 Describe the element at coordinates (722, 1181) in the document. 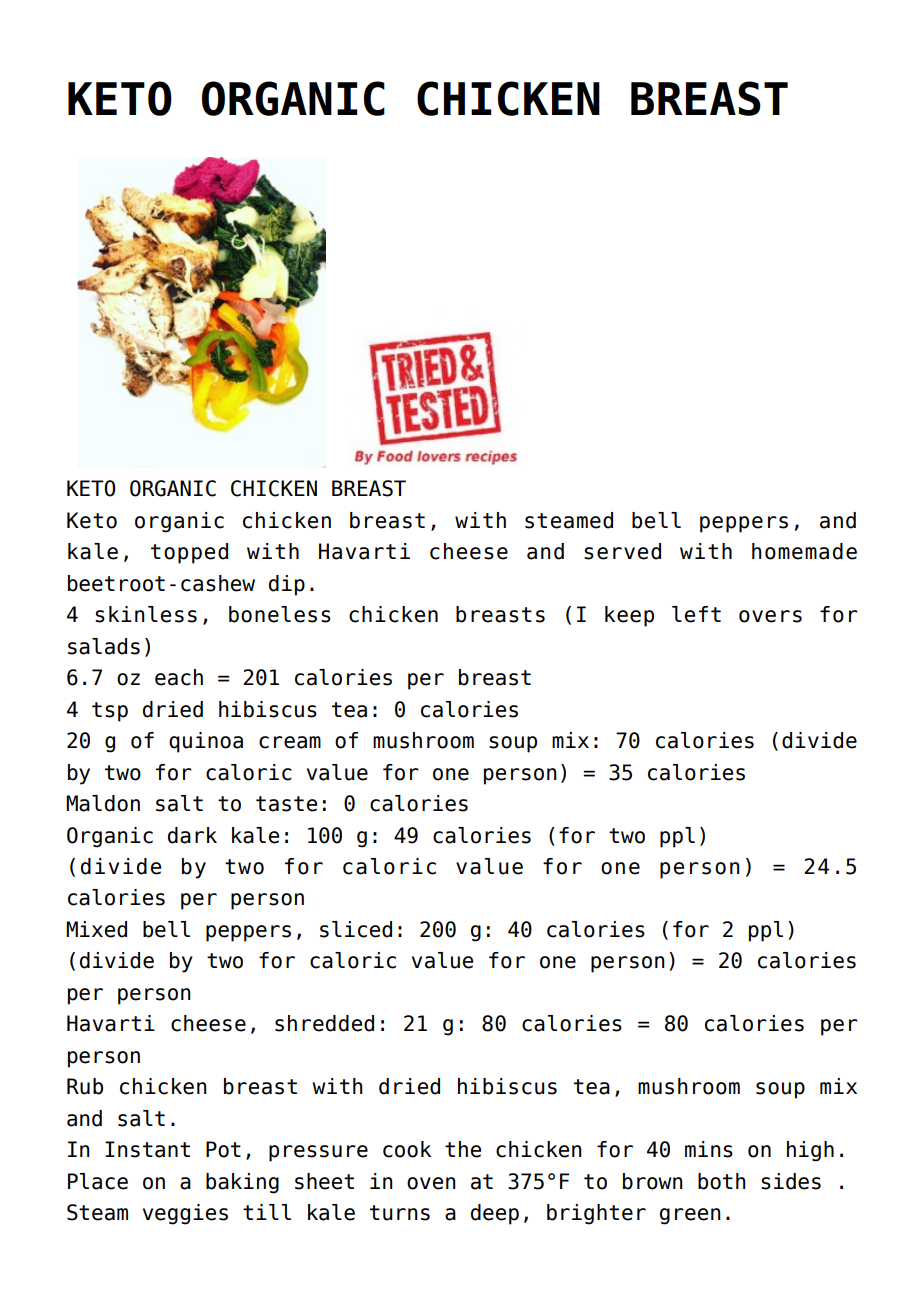

I see `both` at that location.
